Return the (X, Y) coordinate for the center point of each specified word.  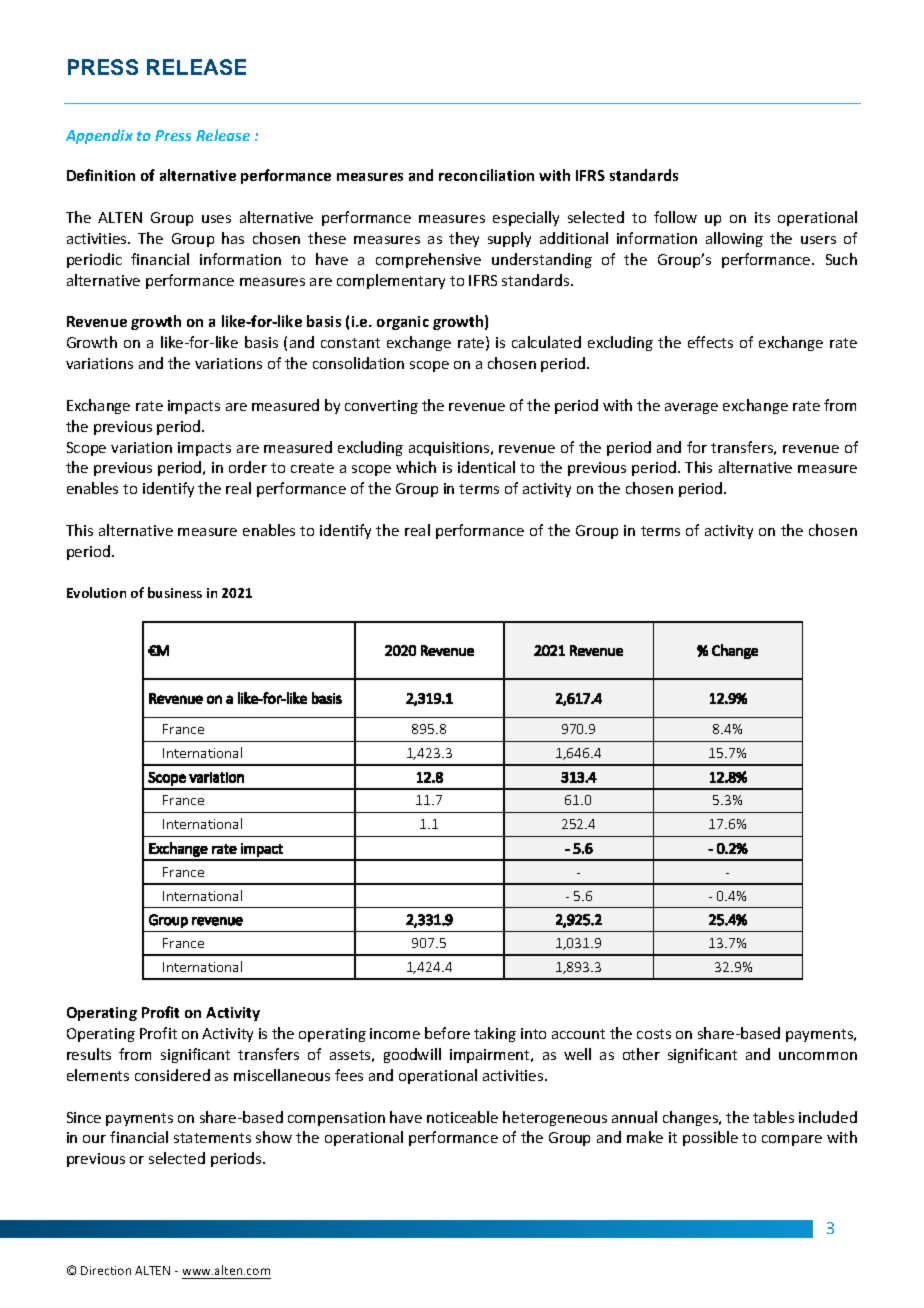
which (416, 467)
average (691, 408)
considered (172, 1075)
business (175, 592)
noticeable (462, 1117)
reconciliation (486, 175)
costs (654, 1034)
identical (486, 467)
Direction (106, 1270)
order (248, 467)
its (762, 217)
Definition (101, 175)
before (447, 1033)
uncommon (818, 1056)
